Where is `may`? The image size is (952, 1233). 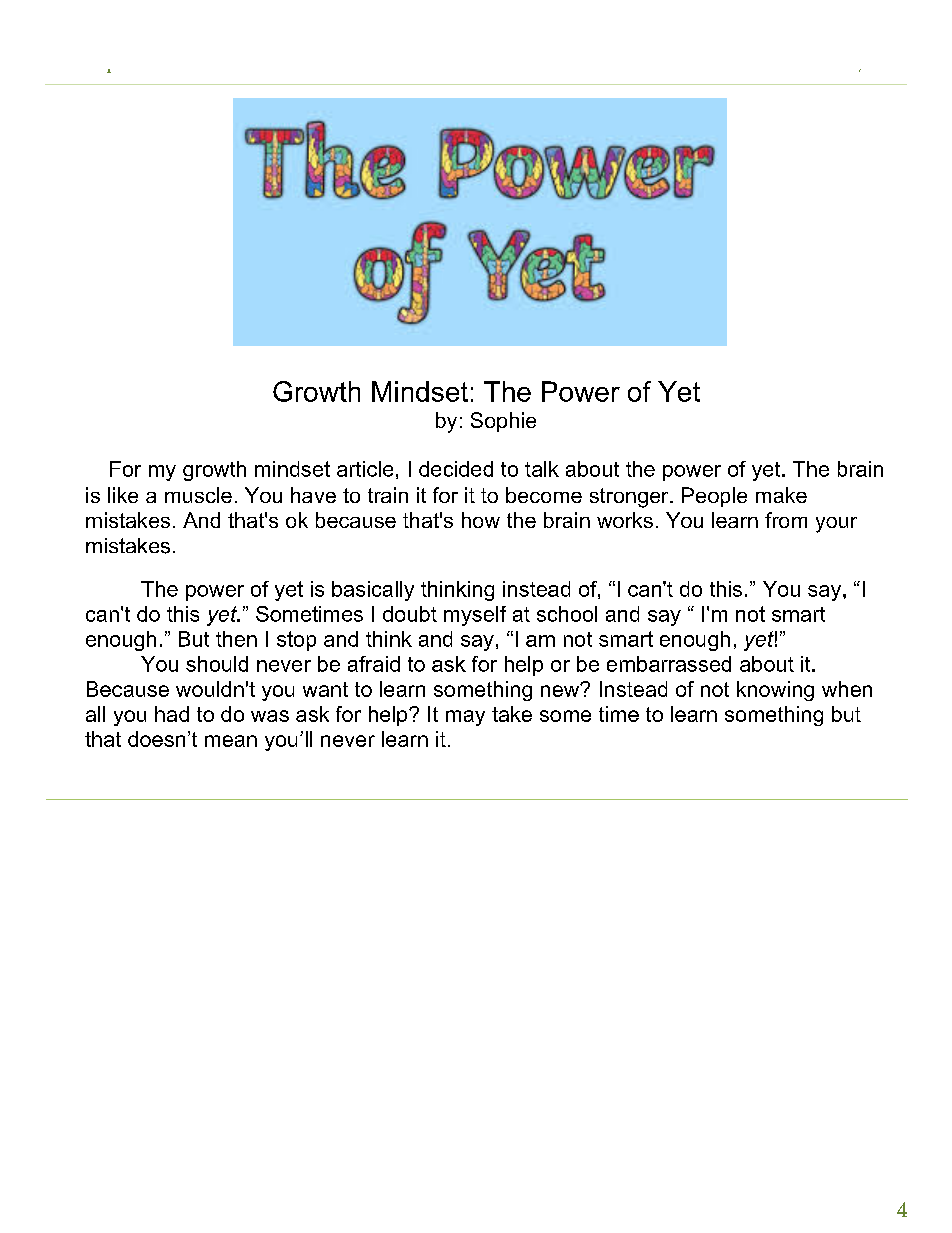 may is located at coordinates (465, 718).
